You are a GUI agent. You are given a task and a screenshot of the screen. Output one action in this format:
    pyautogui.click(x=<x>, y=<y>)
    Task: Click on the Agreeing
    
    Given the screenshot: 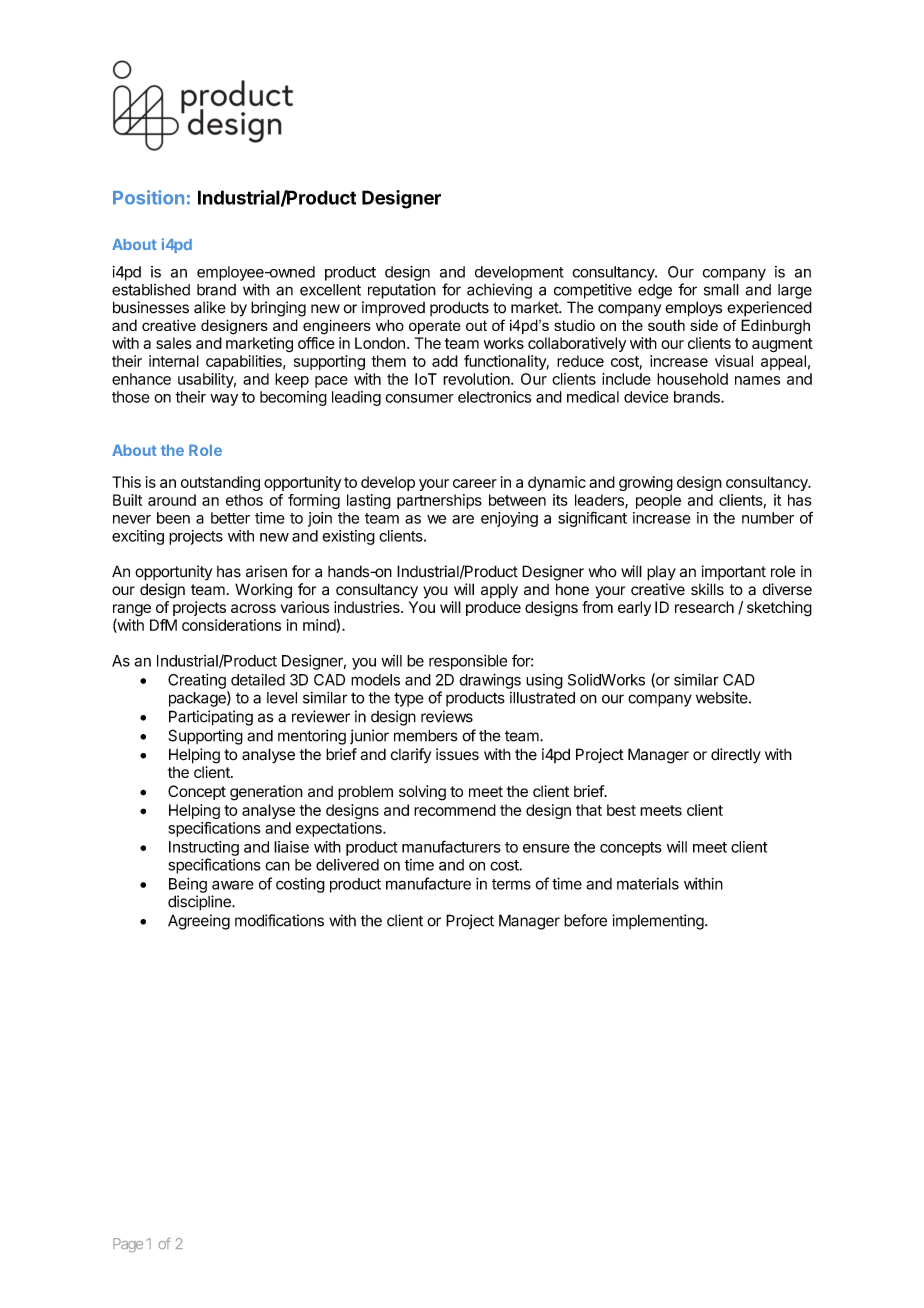 What is the action you would take?
    pyautogui.click(x=199, y=922)
